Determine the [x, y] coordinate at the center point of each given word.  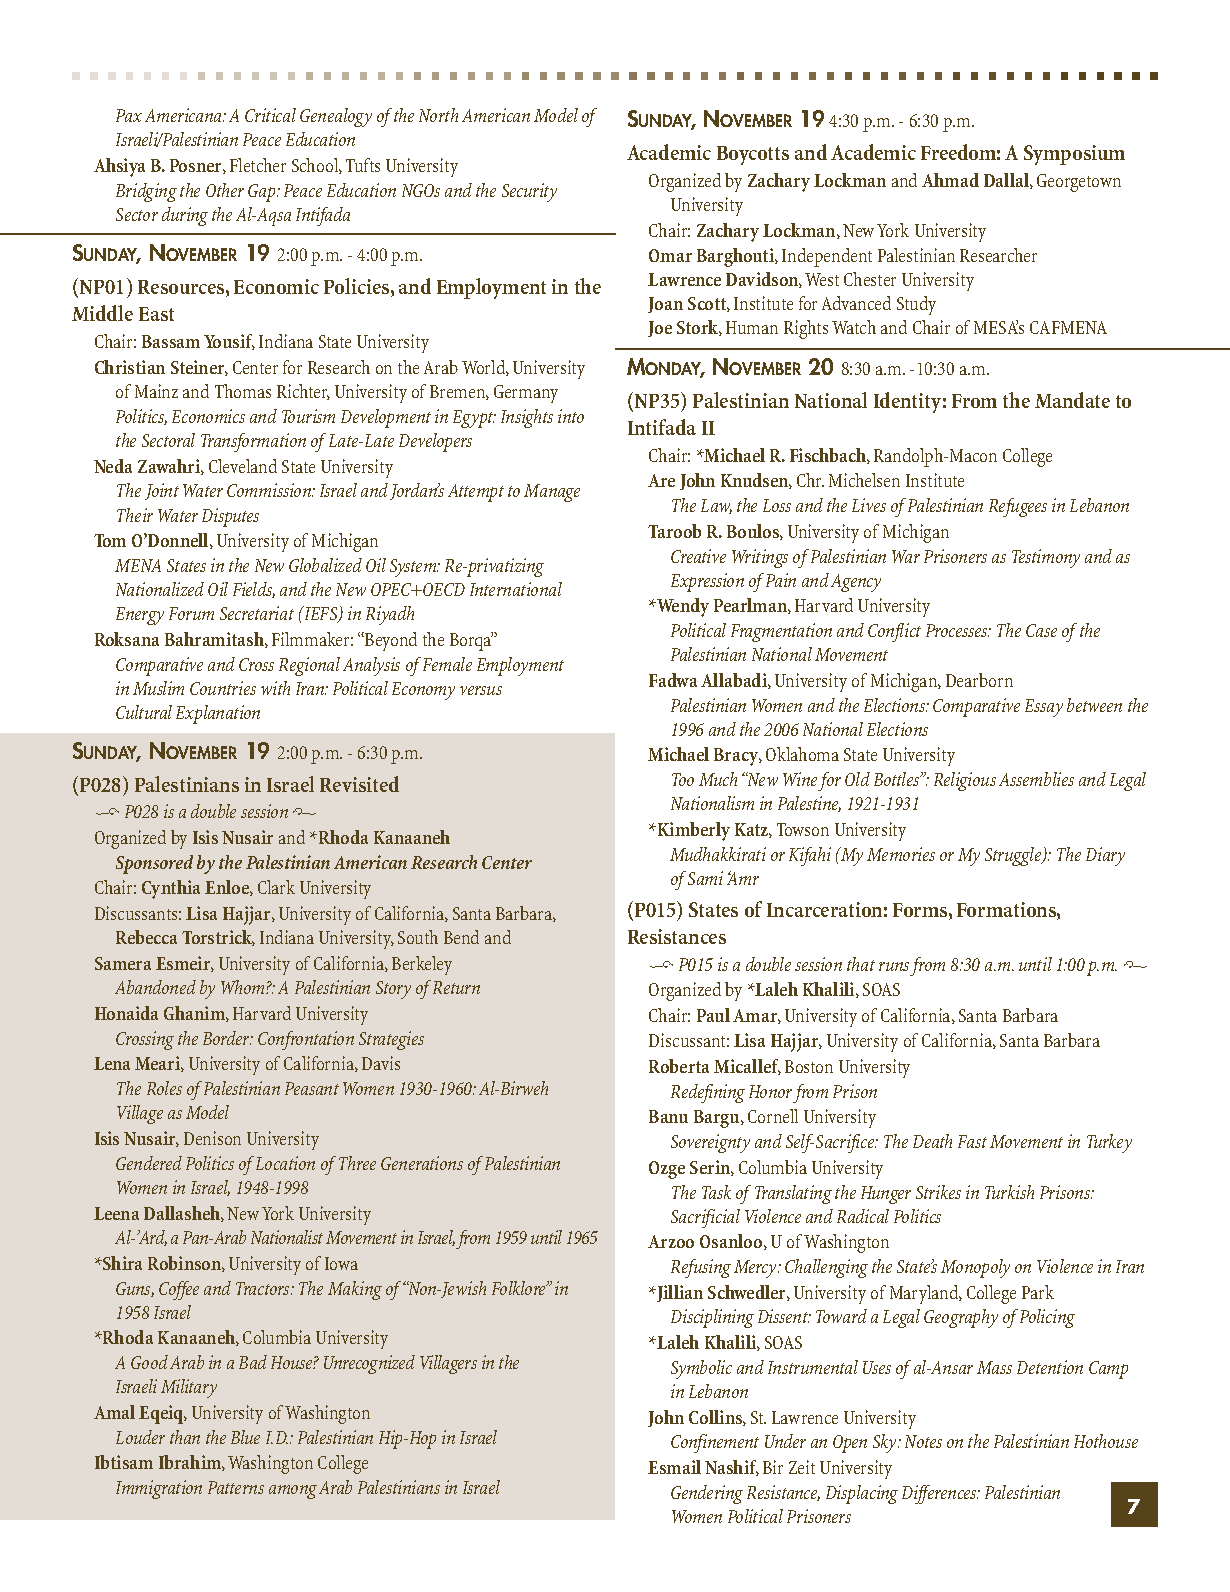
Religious [965, 781]
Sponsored [154, 864]
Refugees [1018, 507]
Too [683, 779]
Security [529, 192]
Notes [923, 1441]
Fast [972, 1141]
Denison [212, 1138]
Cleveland [243, 466]
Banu [668, 1116]
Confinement [715, 1443]
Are [661, 480]
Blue [245, 1437]
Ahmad [950, 180]
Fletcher [258, 165]
